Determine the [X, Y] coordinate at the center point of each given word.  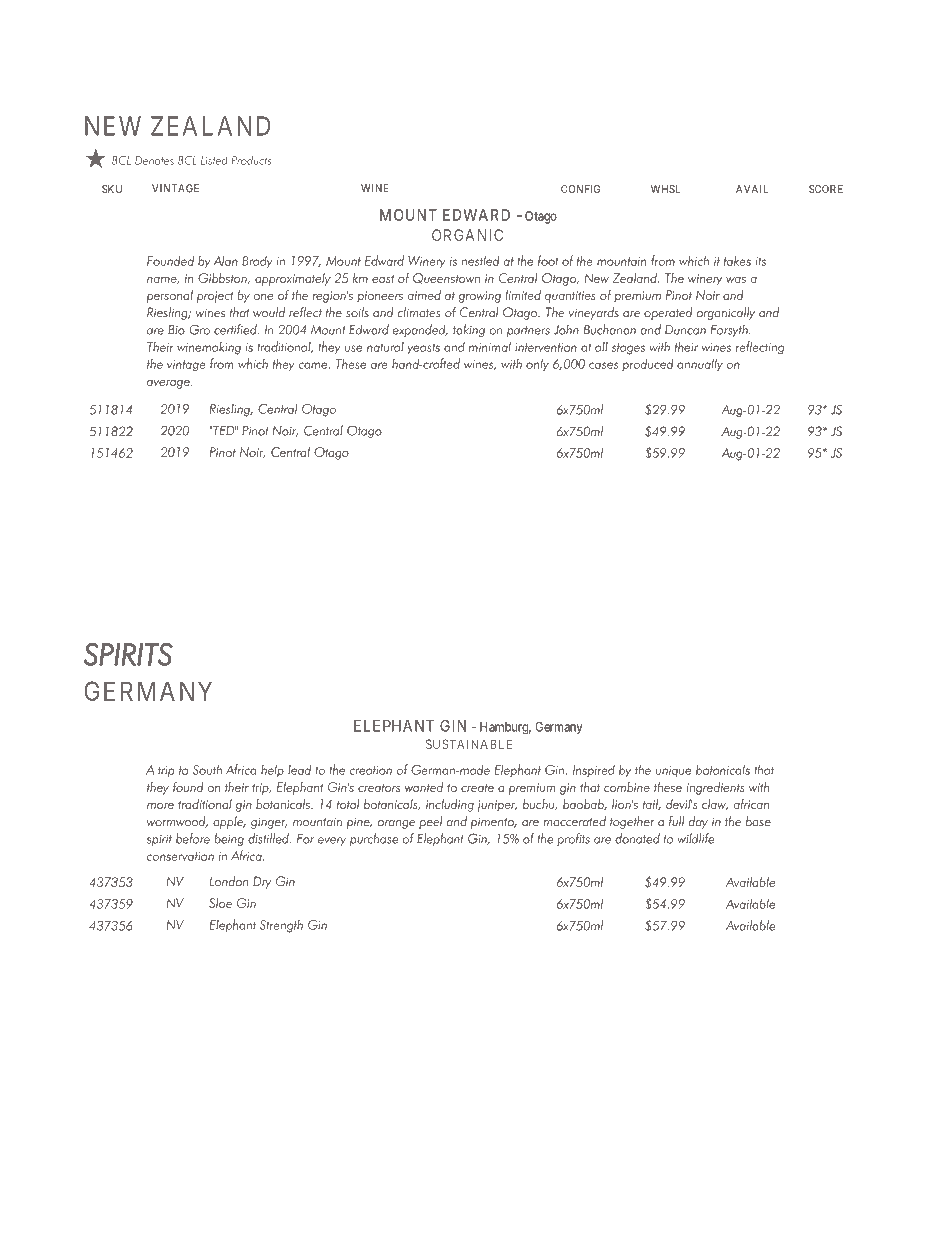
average [169, 384]
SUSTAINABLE [469, 744]
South [207, 769]
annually [700, 365]
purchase [374, 839]
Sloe [220, 903]
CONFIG [580, 189]
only [537, 365]
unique [673, 772]
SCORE [826, 189]
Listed [214, 160]
